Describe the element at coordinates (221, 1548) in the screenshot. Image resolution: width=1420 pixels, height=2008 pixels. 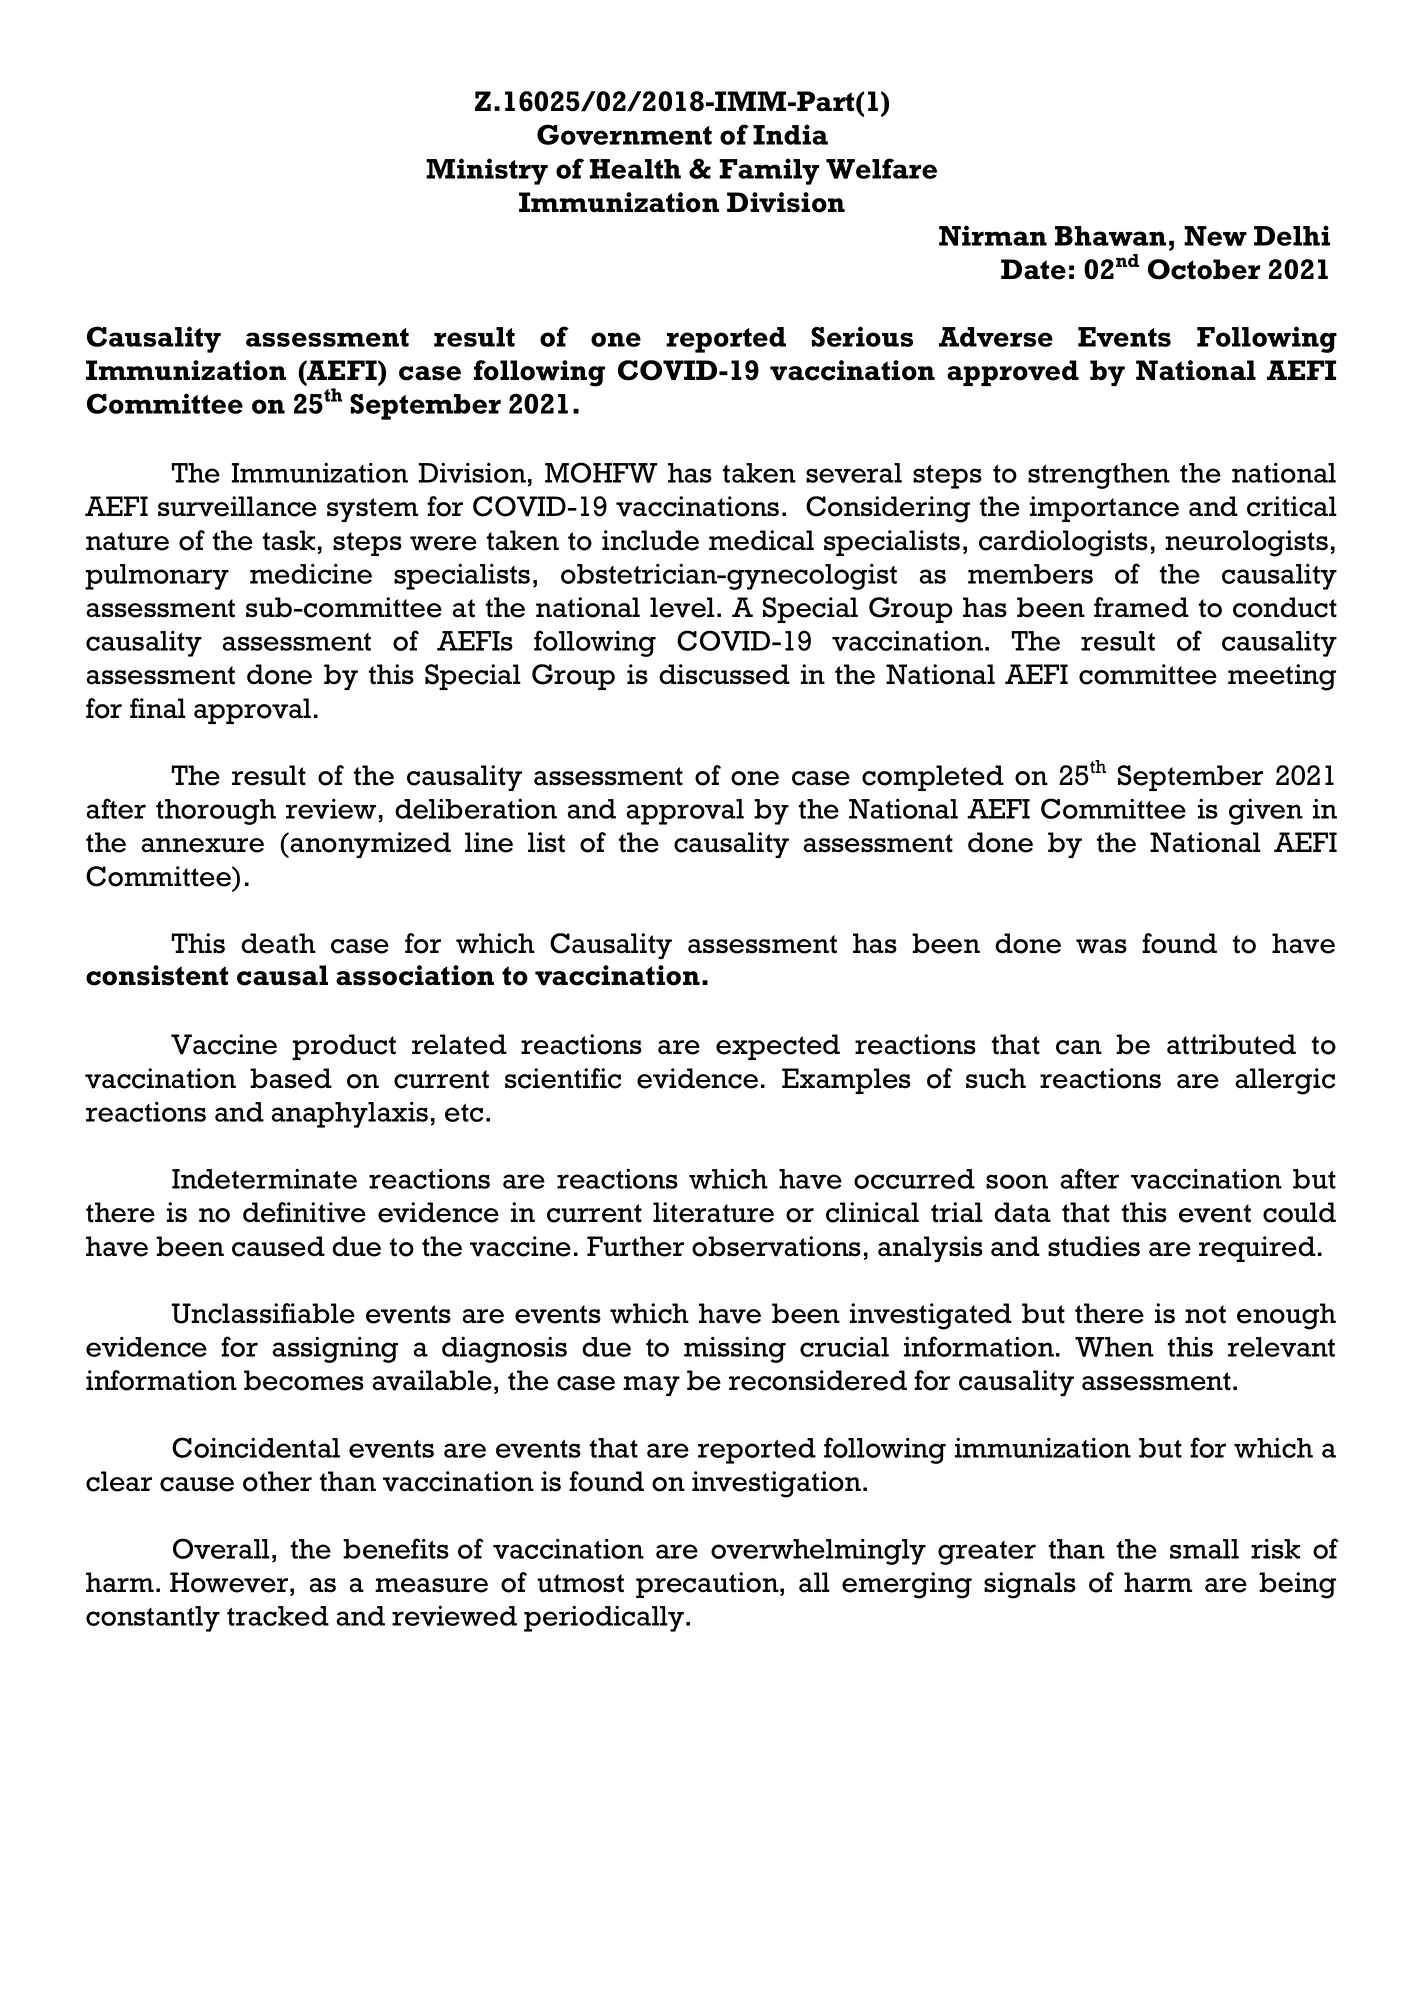
I see `Overall` at that location.
